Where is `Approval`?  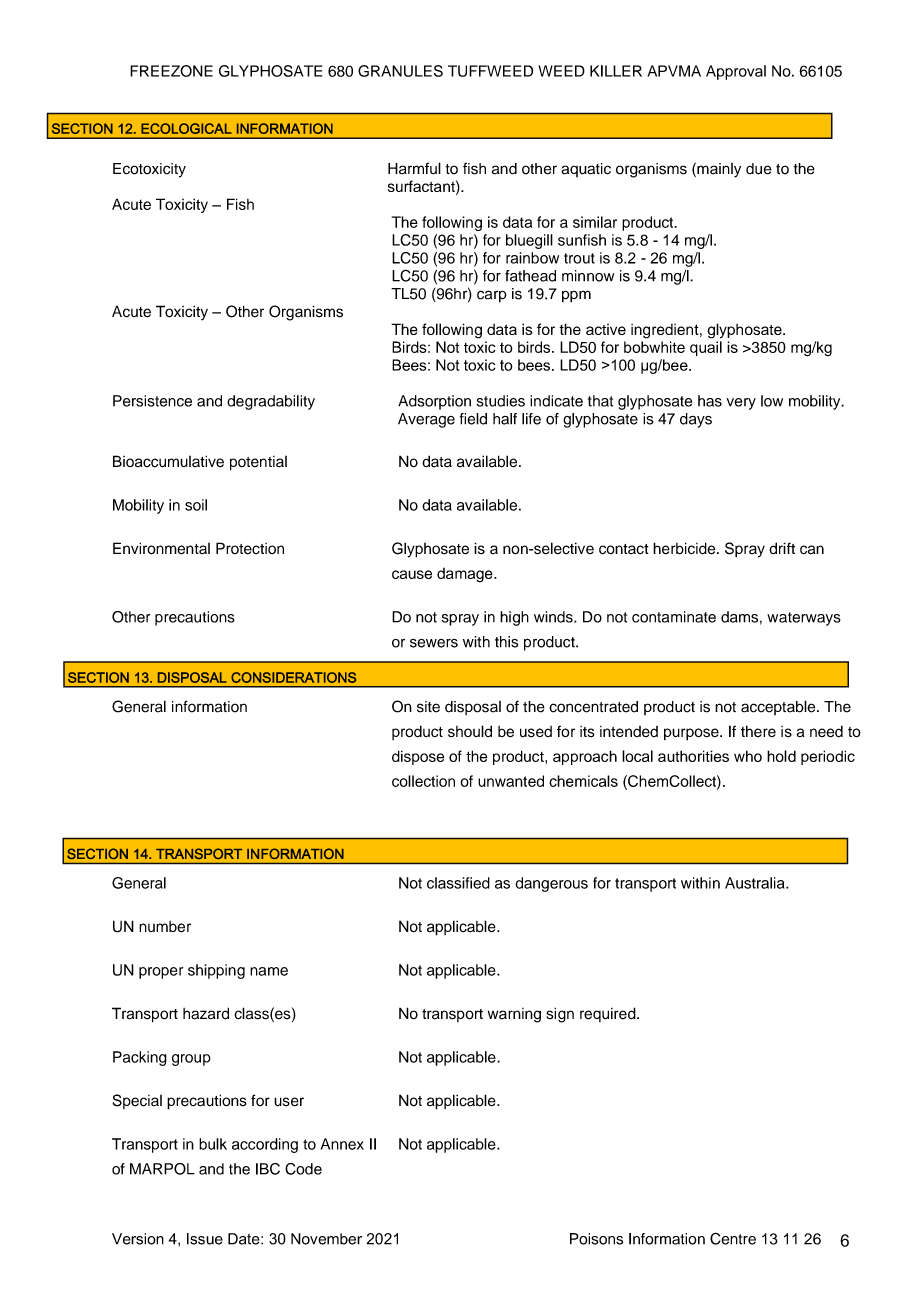
Approval is located at coordinates (736, 72).
